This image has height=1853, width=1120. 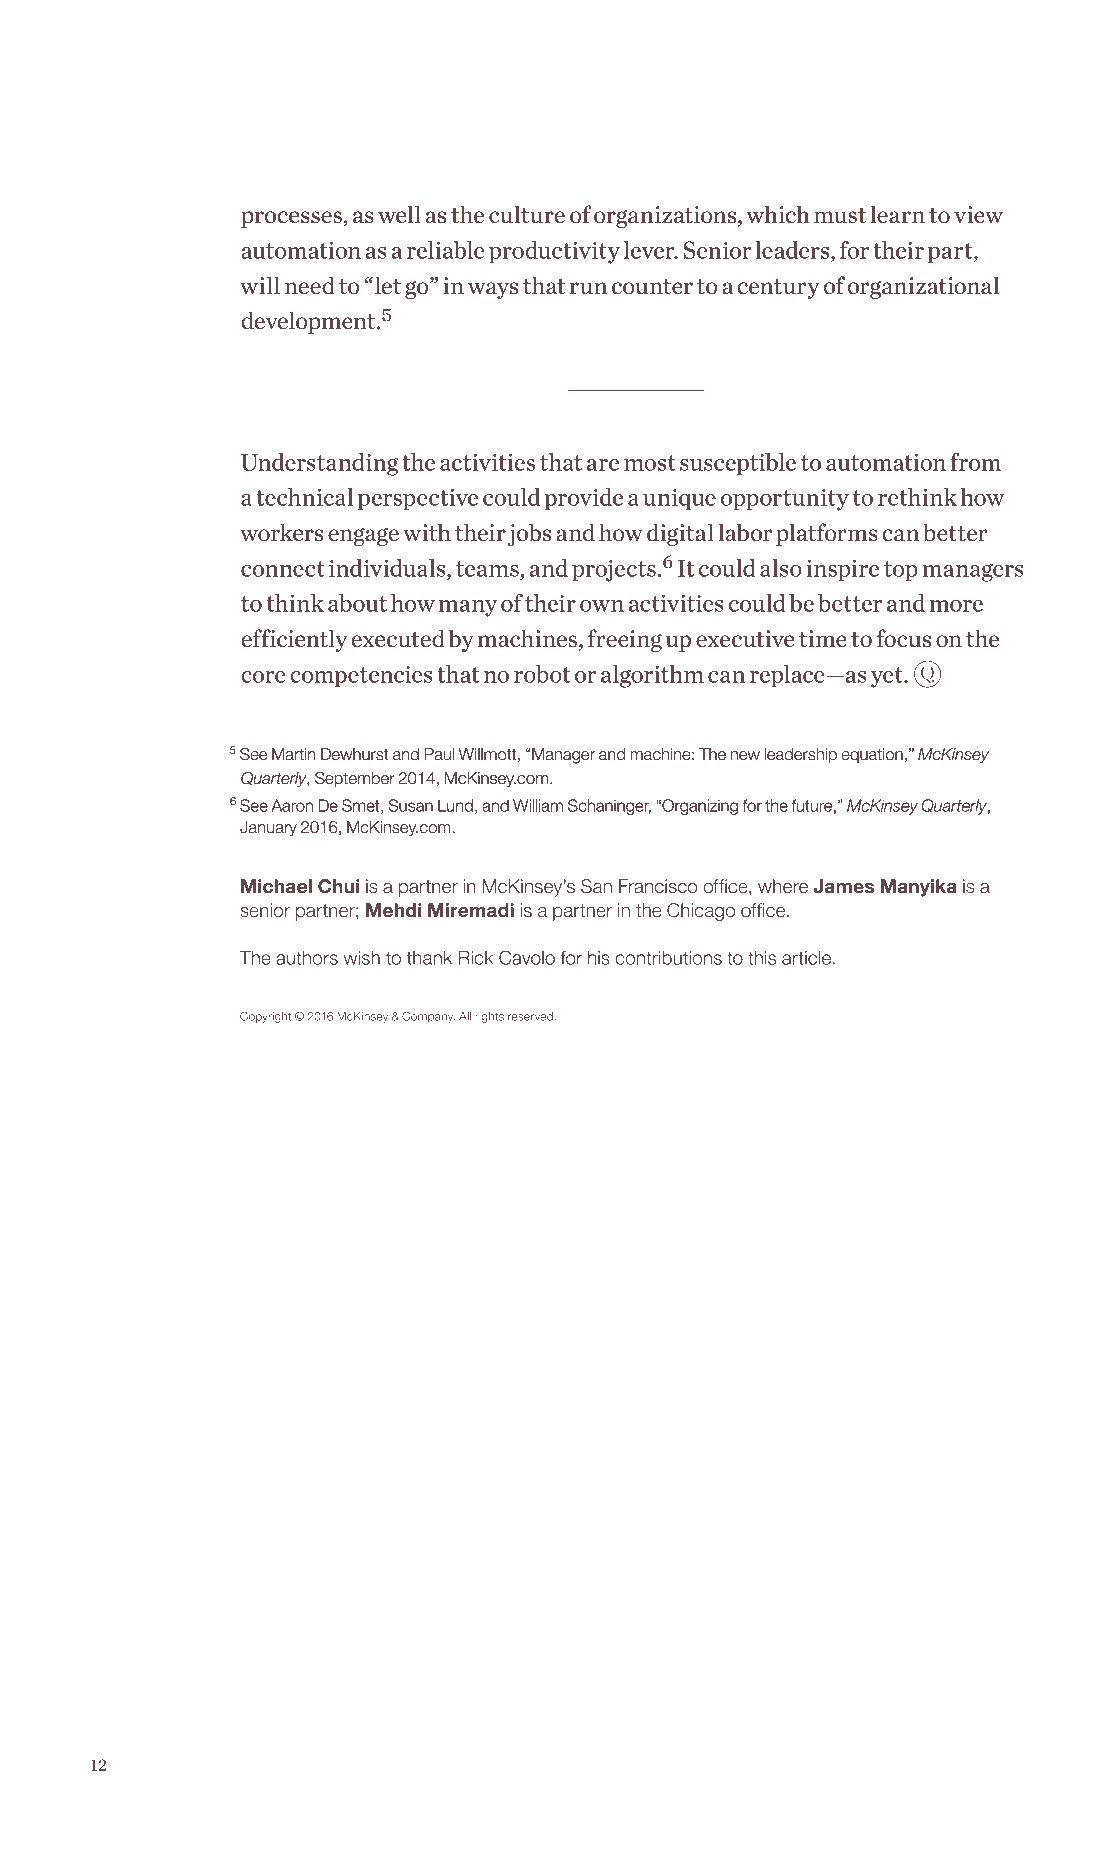 I want to click on learn, so click(x=898, y=214).
